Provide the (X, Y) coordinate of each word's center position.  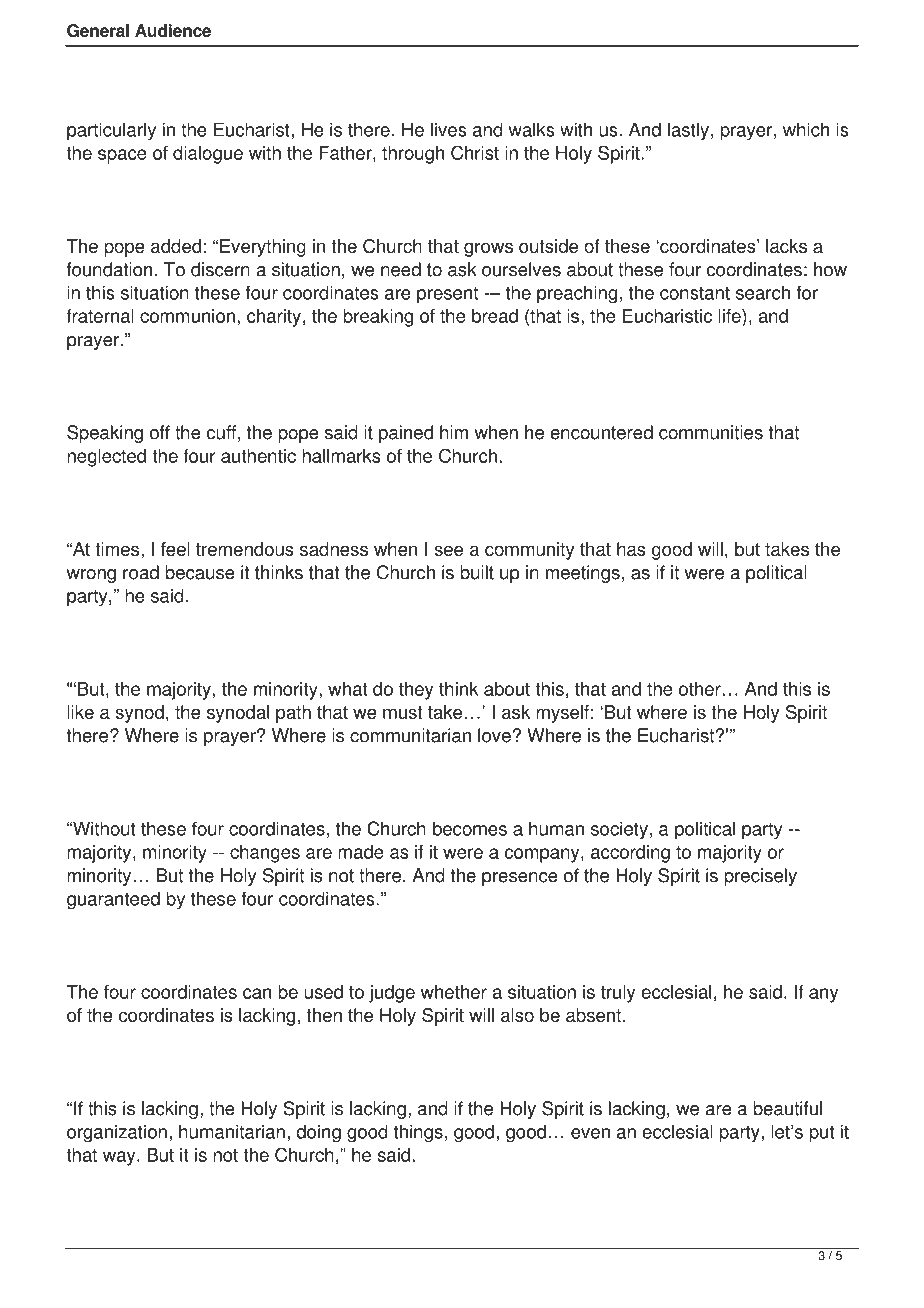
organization (117, 1133)
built (477, 572)
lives (449, 129)
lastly (688, 131)
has (631, 549)
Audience (173, 30)
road (141, 572)
